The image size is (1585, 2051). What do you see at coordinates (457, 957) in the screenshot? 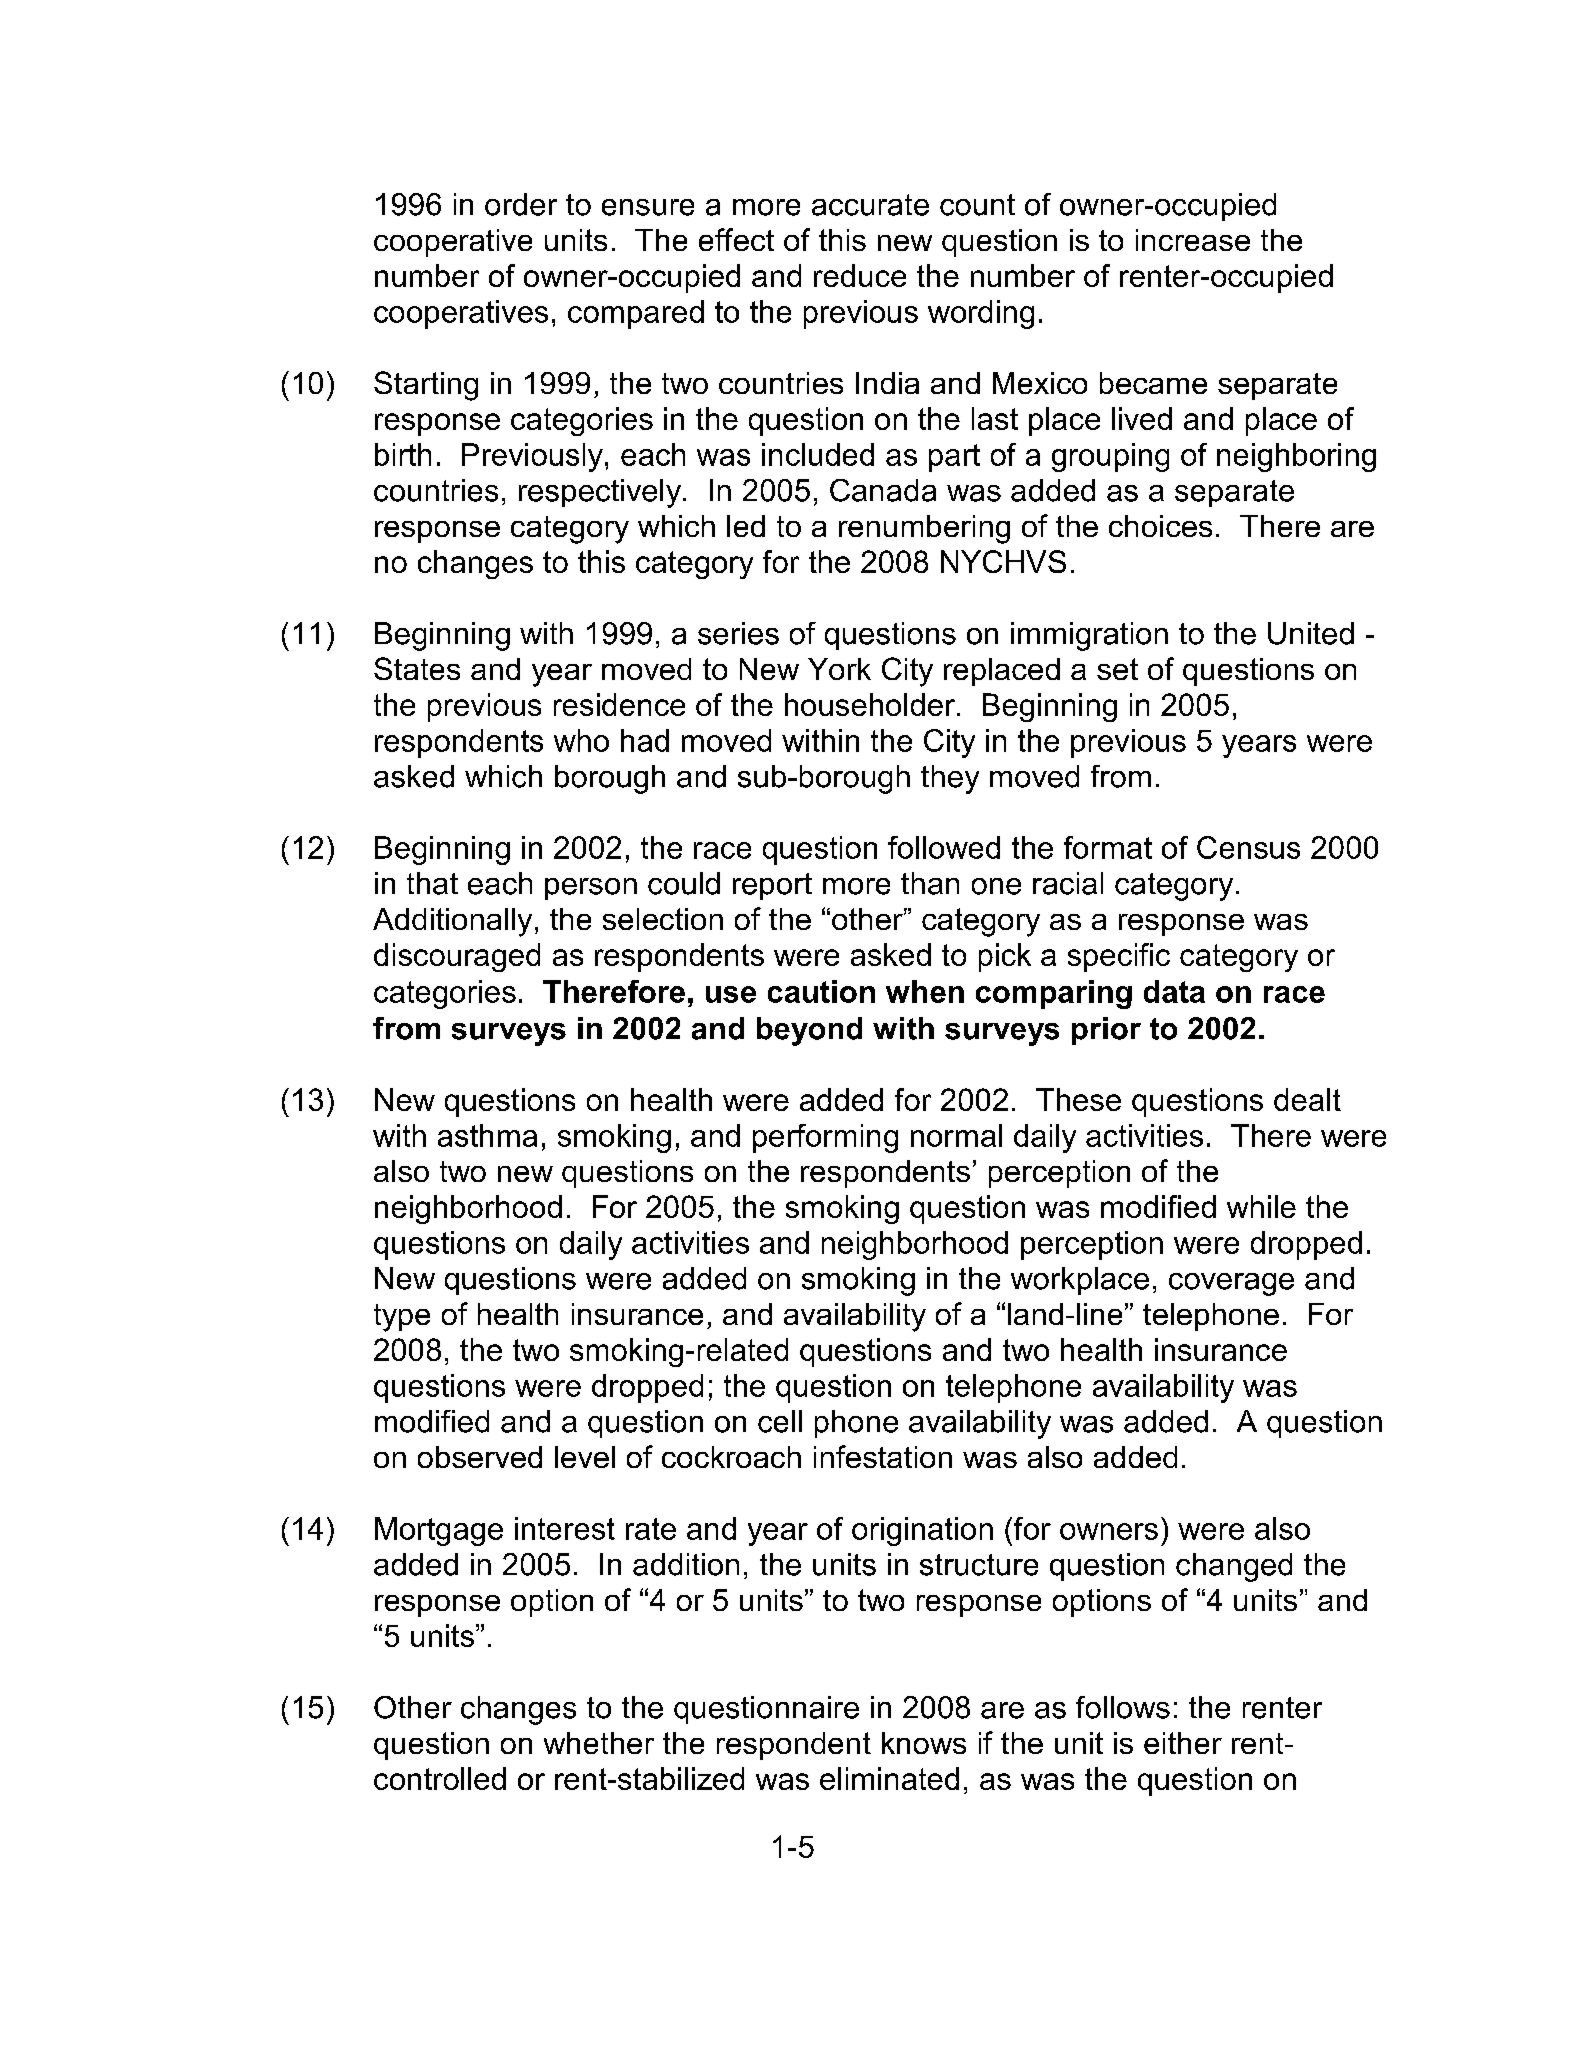
I see `discouraged` at bounding box center [457, 957].
